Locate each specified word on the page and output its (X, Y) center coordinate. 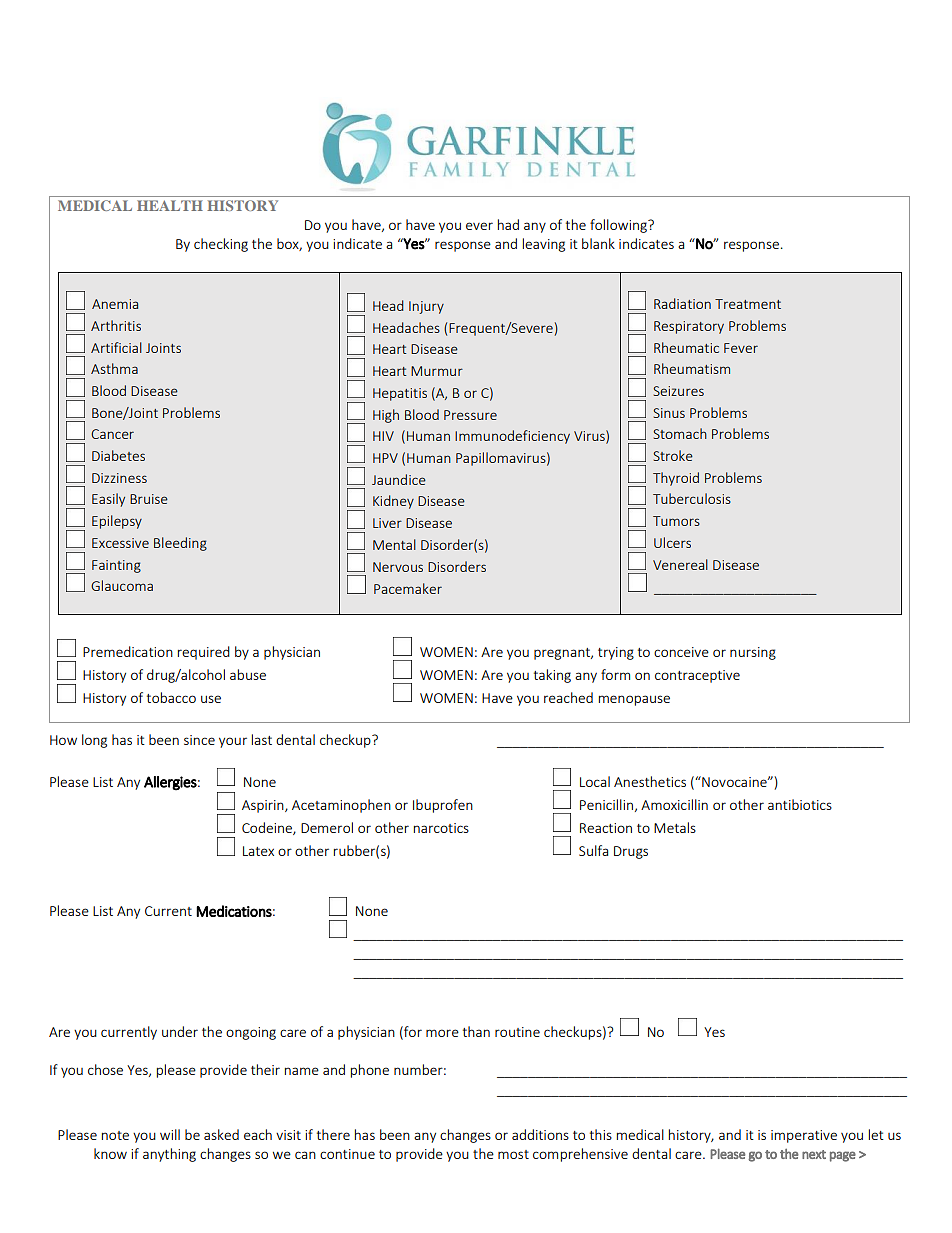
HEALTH (170, 205)
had (508, 224)
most (513, 1154)
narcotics (441, 828)
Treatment (748, 304)
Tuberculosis (692, 498)
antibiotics (800, 804)
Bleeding (180, 544)
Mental (394, 544)
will (170, 1134)
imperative (804, 1136)
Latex (258, 851)
